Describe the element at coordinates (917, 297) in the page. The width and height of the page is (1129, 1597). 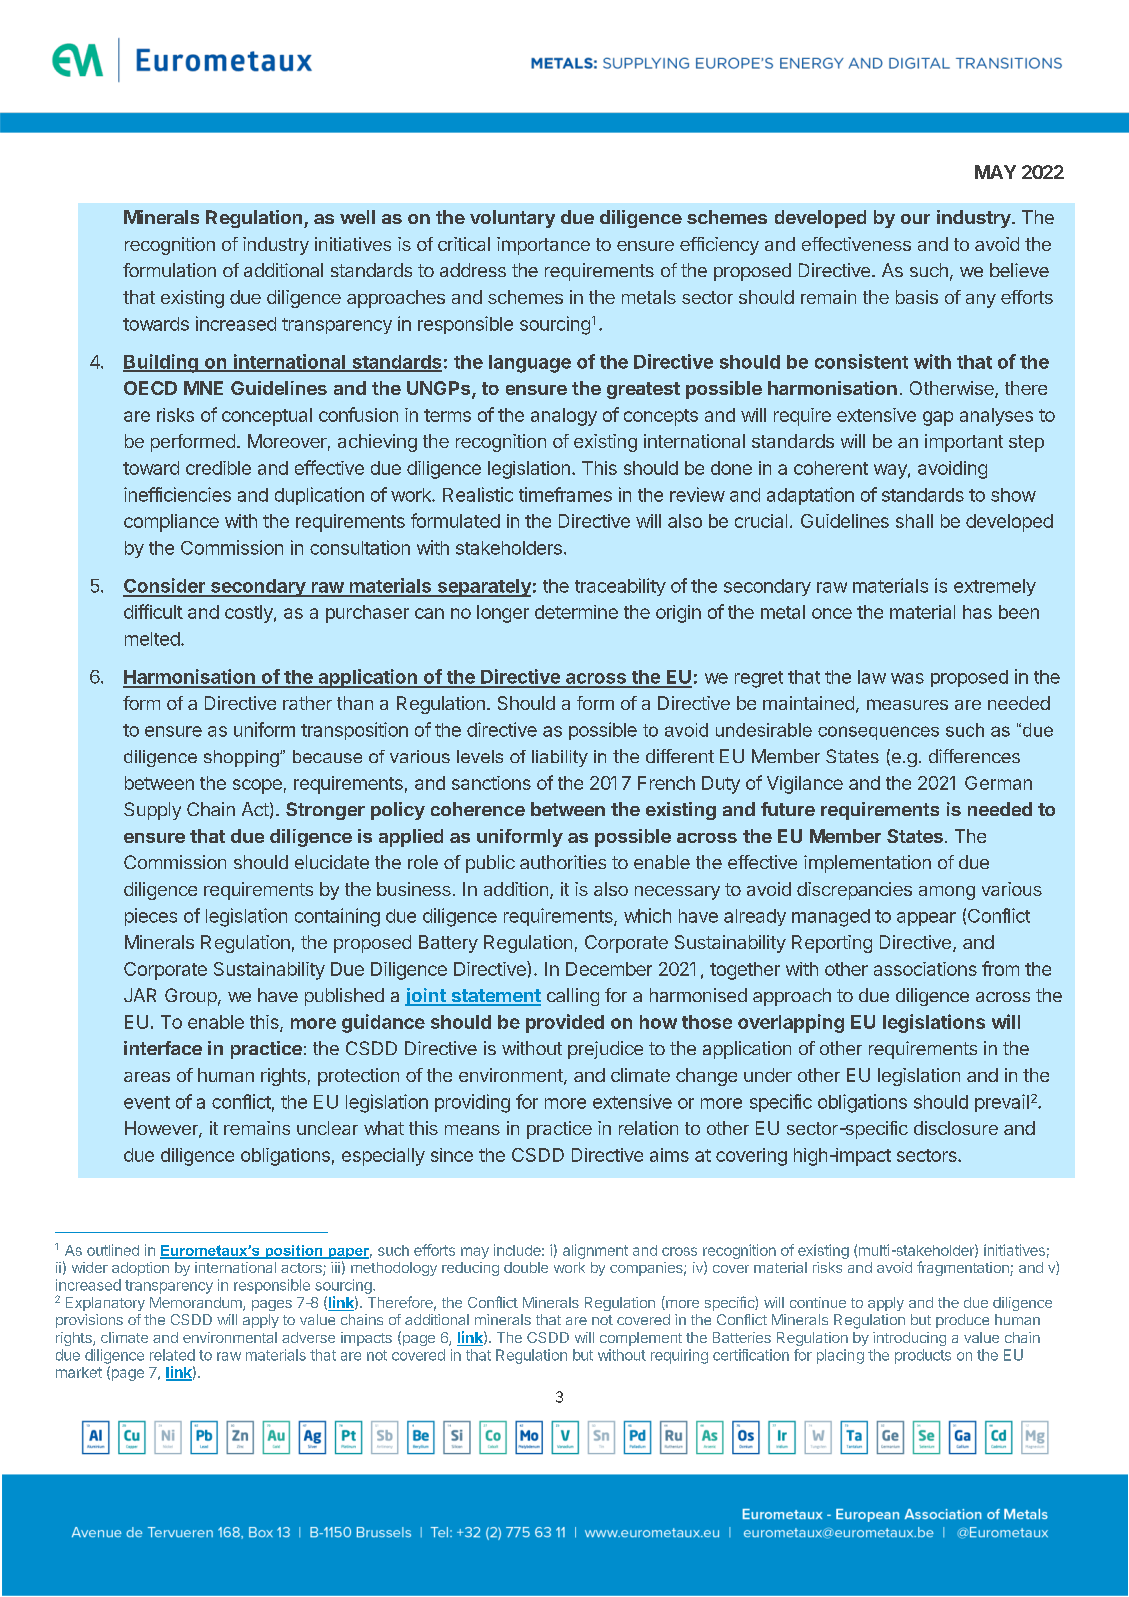
I see `basis` at that location.
